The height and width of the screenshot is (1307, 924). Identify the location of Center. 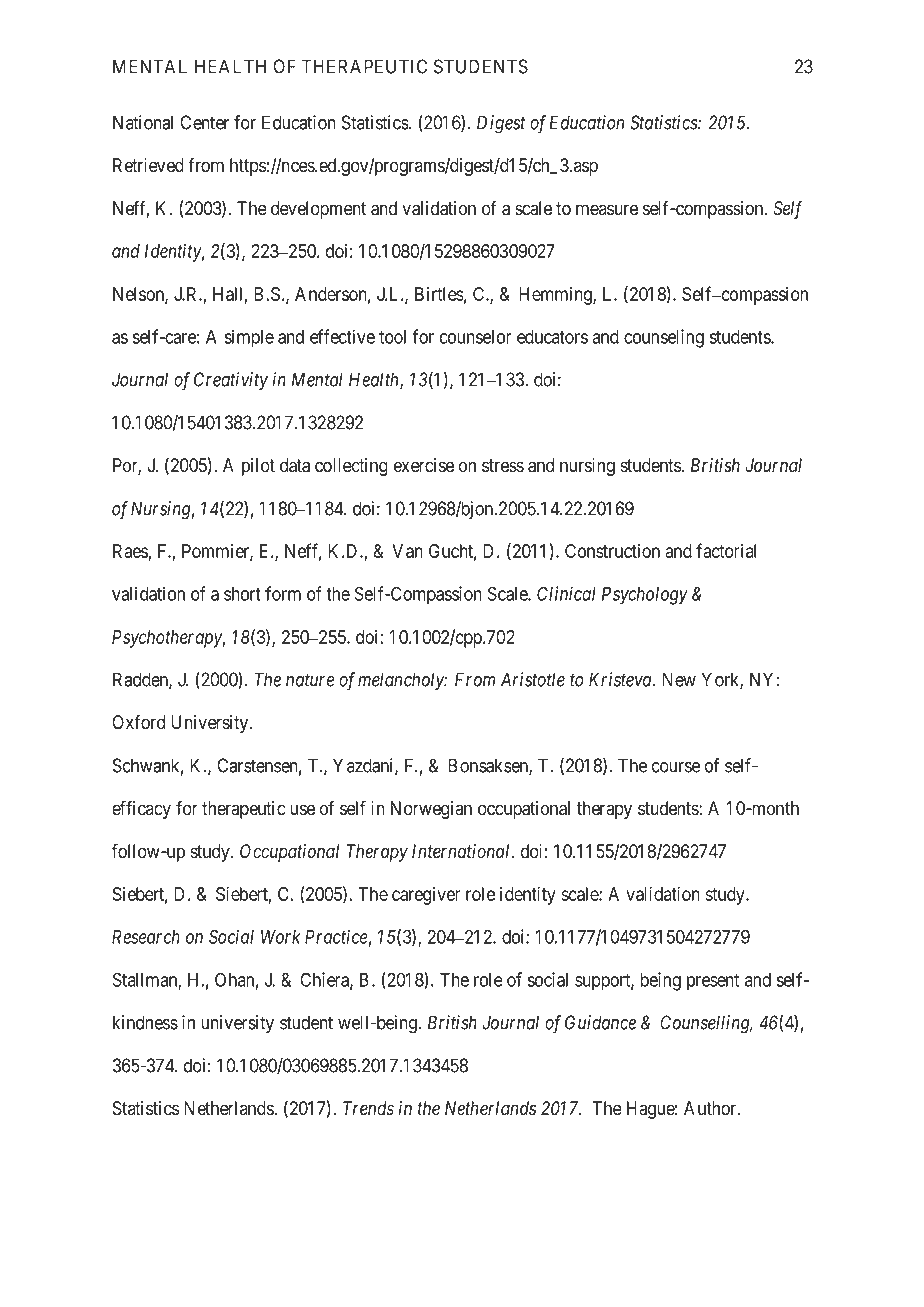
(204, 122).
